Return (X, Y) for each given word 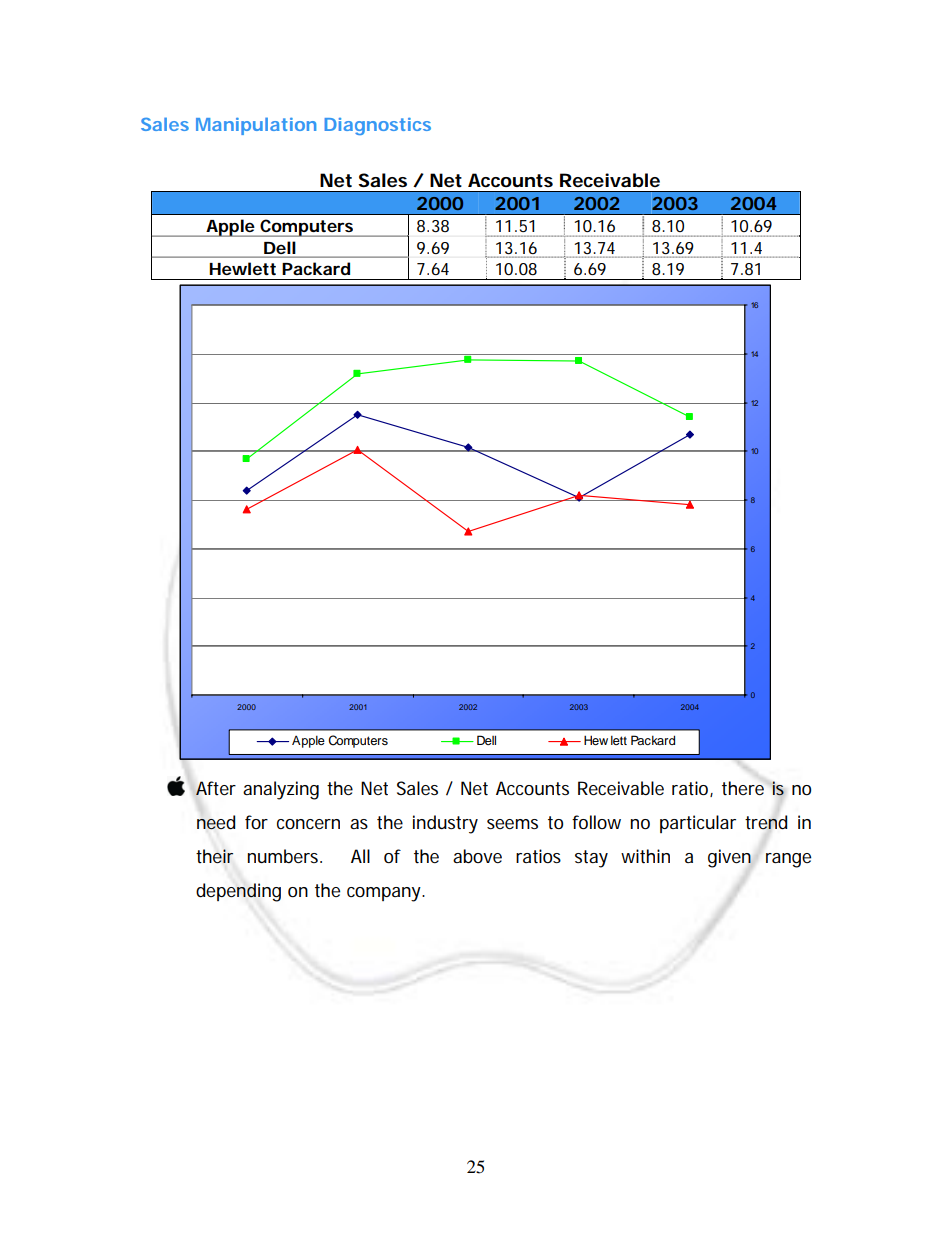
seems (512, 824)
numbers (284, 856)
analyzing (281, 790)
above (477, 856)
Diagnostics (377, 126)
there (743, 788)
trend (766, 822)
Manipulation (256, 126)
